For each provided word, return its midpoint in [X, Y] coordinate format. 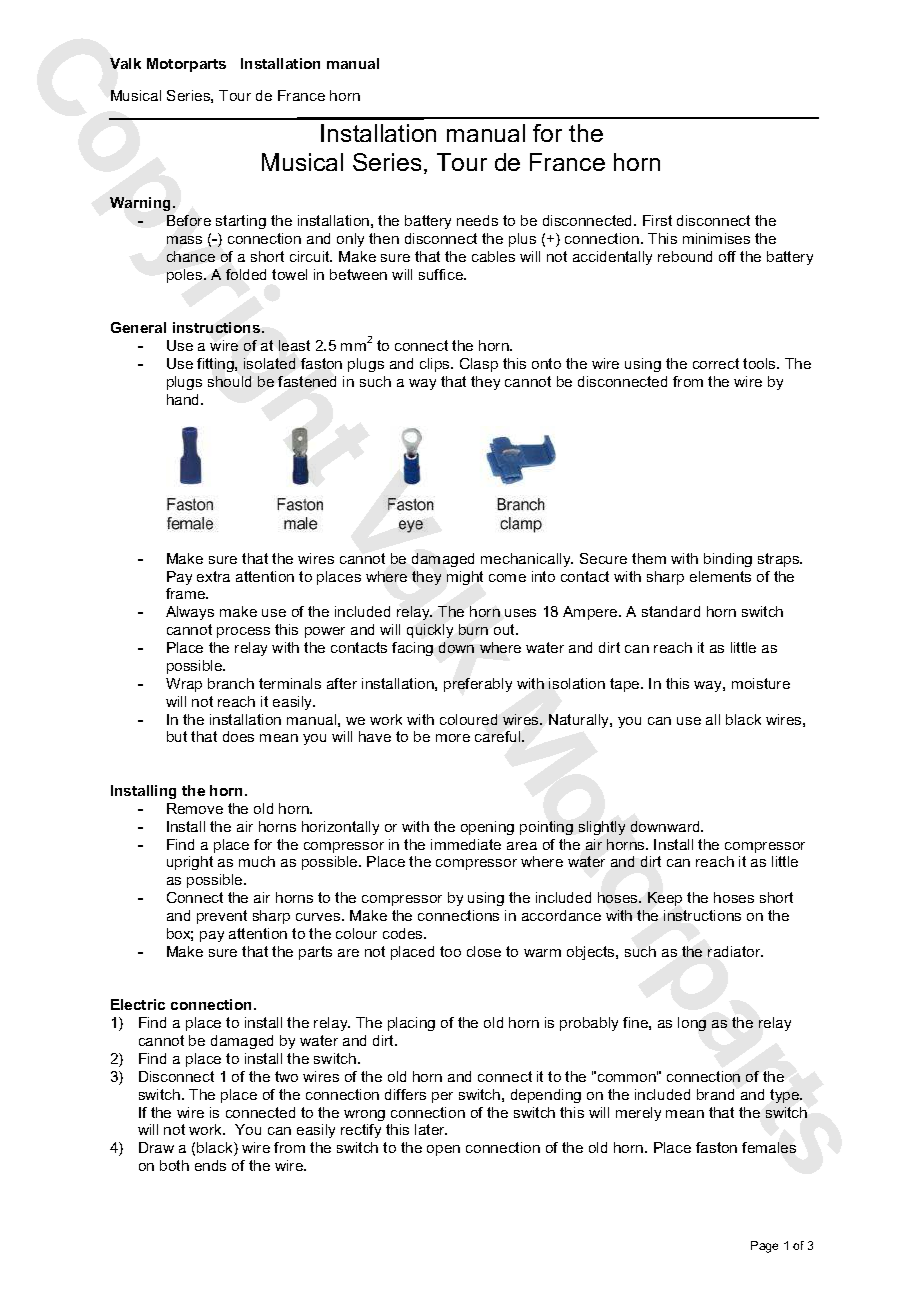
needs [477, 220]
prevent [222, 917]
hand [184, 399]
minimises [716, 238]
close [484, 951]
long [692, 1024]
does [238, 736]
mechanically [527, 560]
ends [210, 1165]
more [453, 738]
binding [728, 560]
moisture [761, 683]
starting [241, 222]
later [431, 1129]
